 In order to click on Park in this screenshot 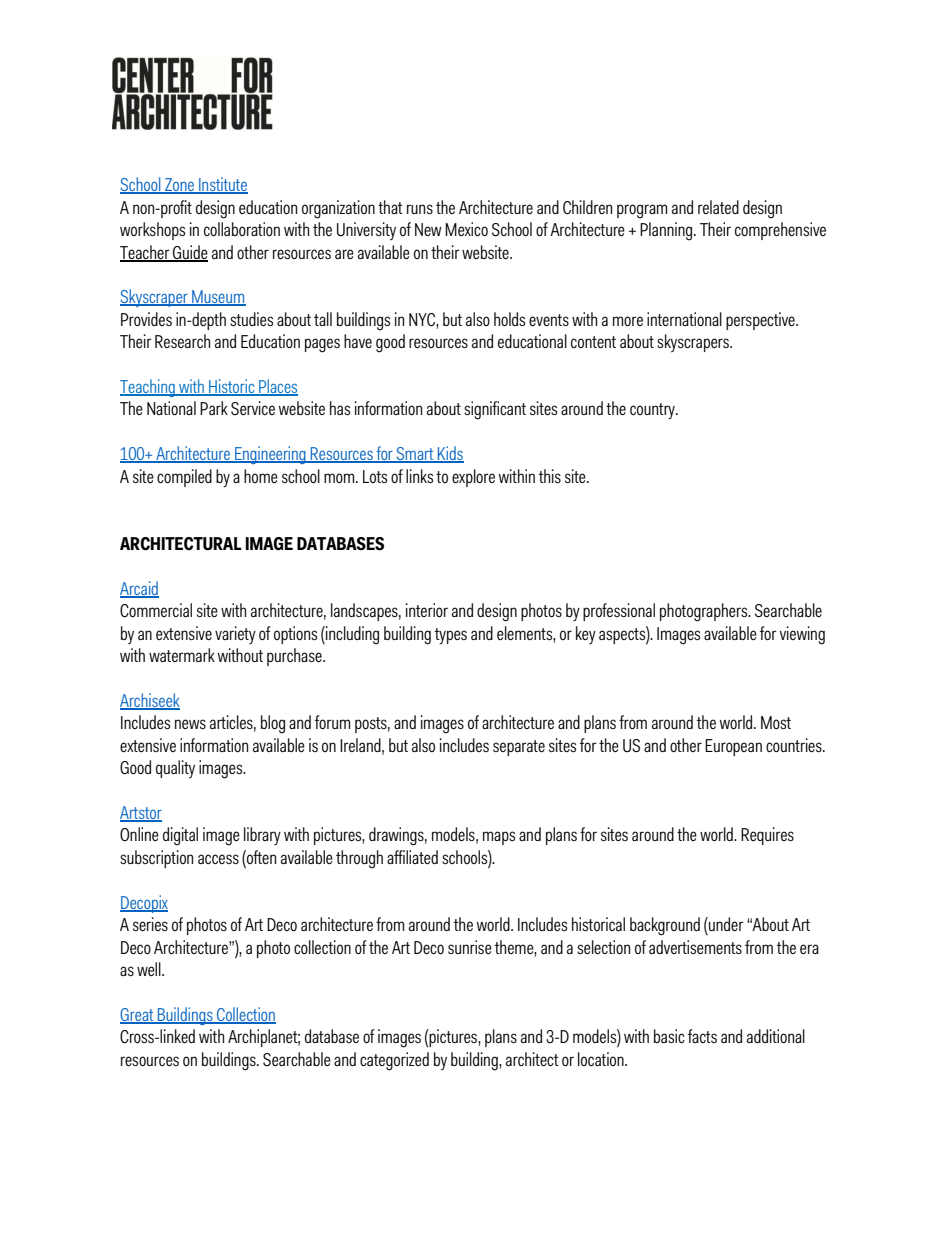, I will do `click(214, 408)`.
